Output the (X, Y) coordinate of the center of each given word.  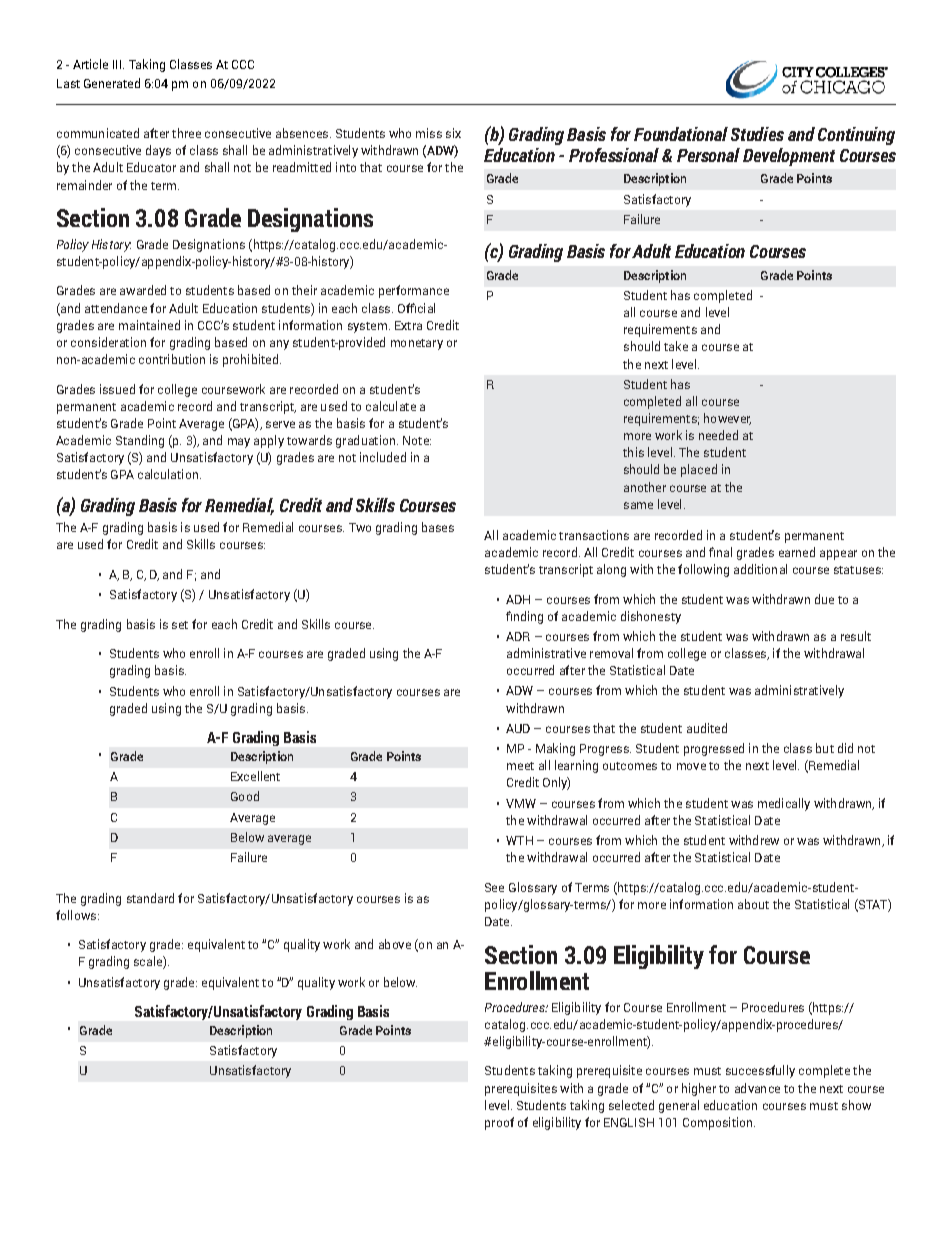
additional (760, 569)
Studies (757, 134)
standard (150, 898)
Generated (112, 83)
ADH (518, 599)
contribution (172, 359)
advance (757, 1088)
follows (76, 915)
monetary (417, 344)
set (180, 625)
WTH (519, 840)
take (676, 346)
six (453, 133)
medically (784, 804)
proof (499, 1123)
